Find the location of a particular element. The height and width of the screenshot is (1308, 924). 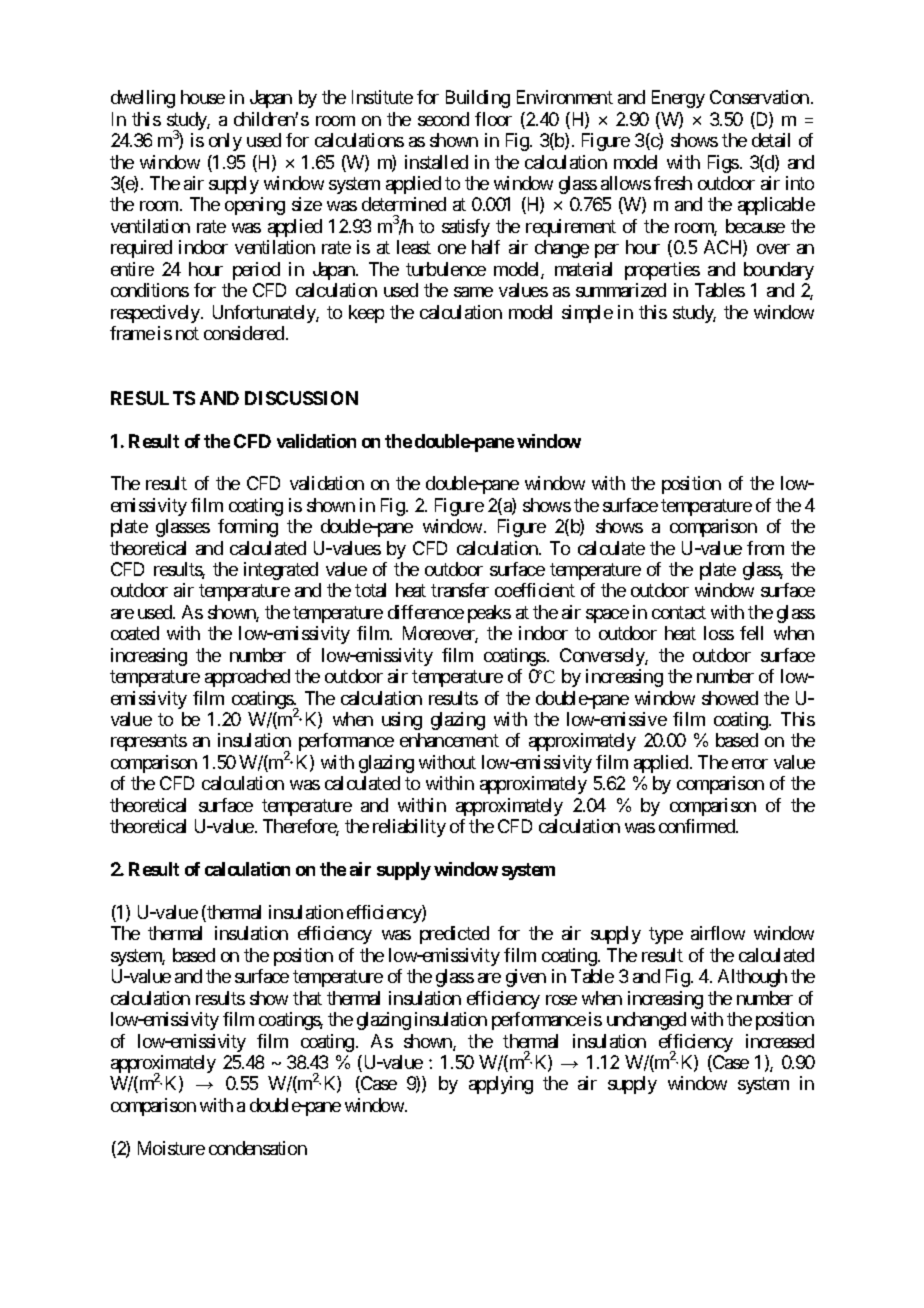

only is located at coordinates (225, 142).
